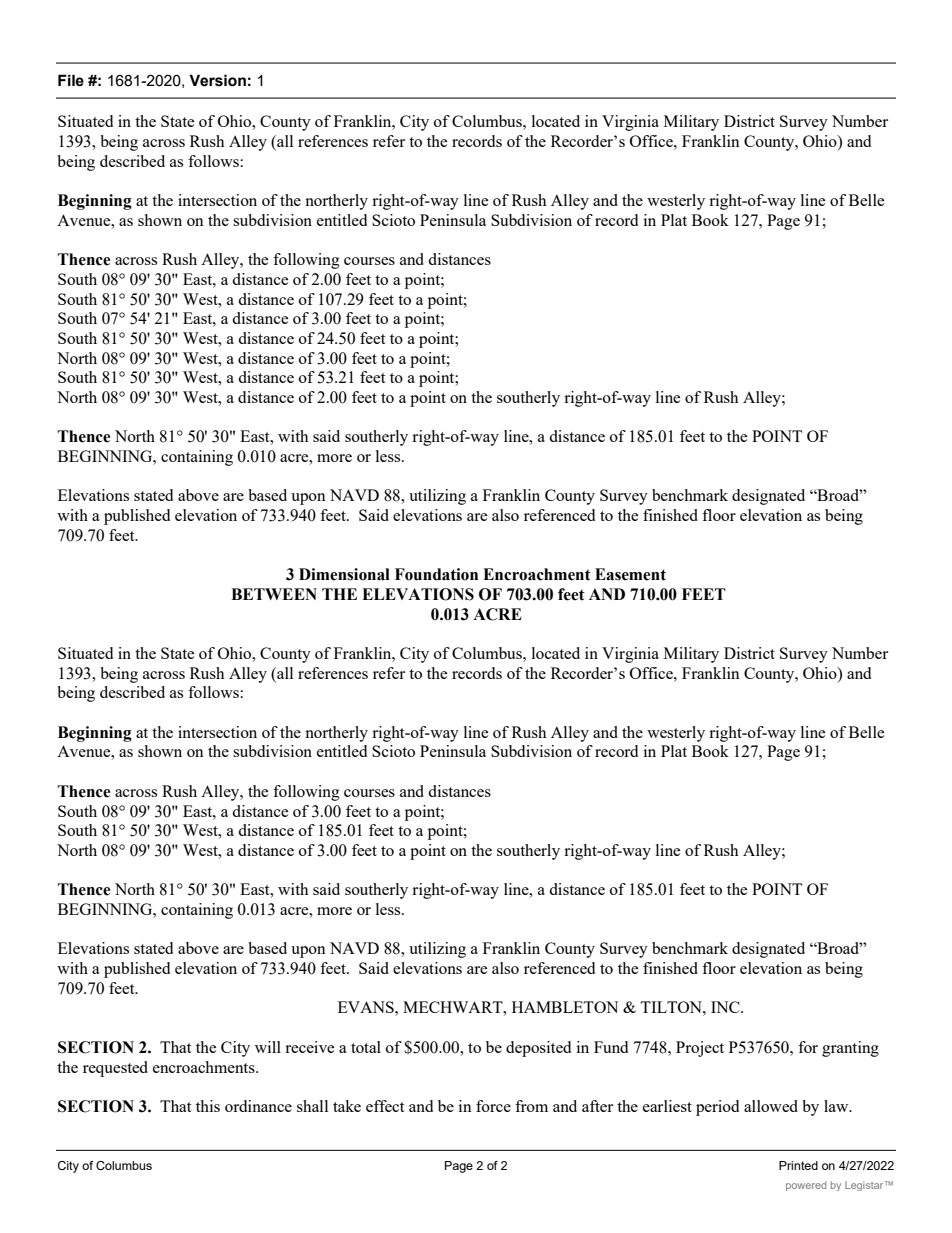 This screenshot has height=1233, width=952. I want to click on will, so click(268, 1047).
